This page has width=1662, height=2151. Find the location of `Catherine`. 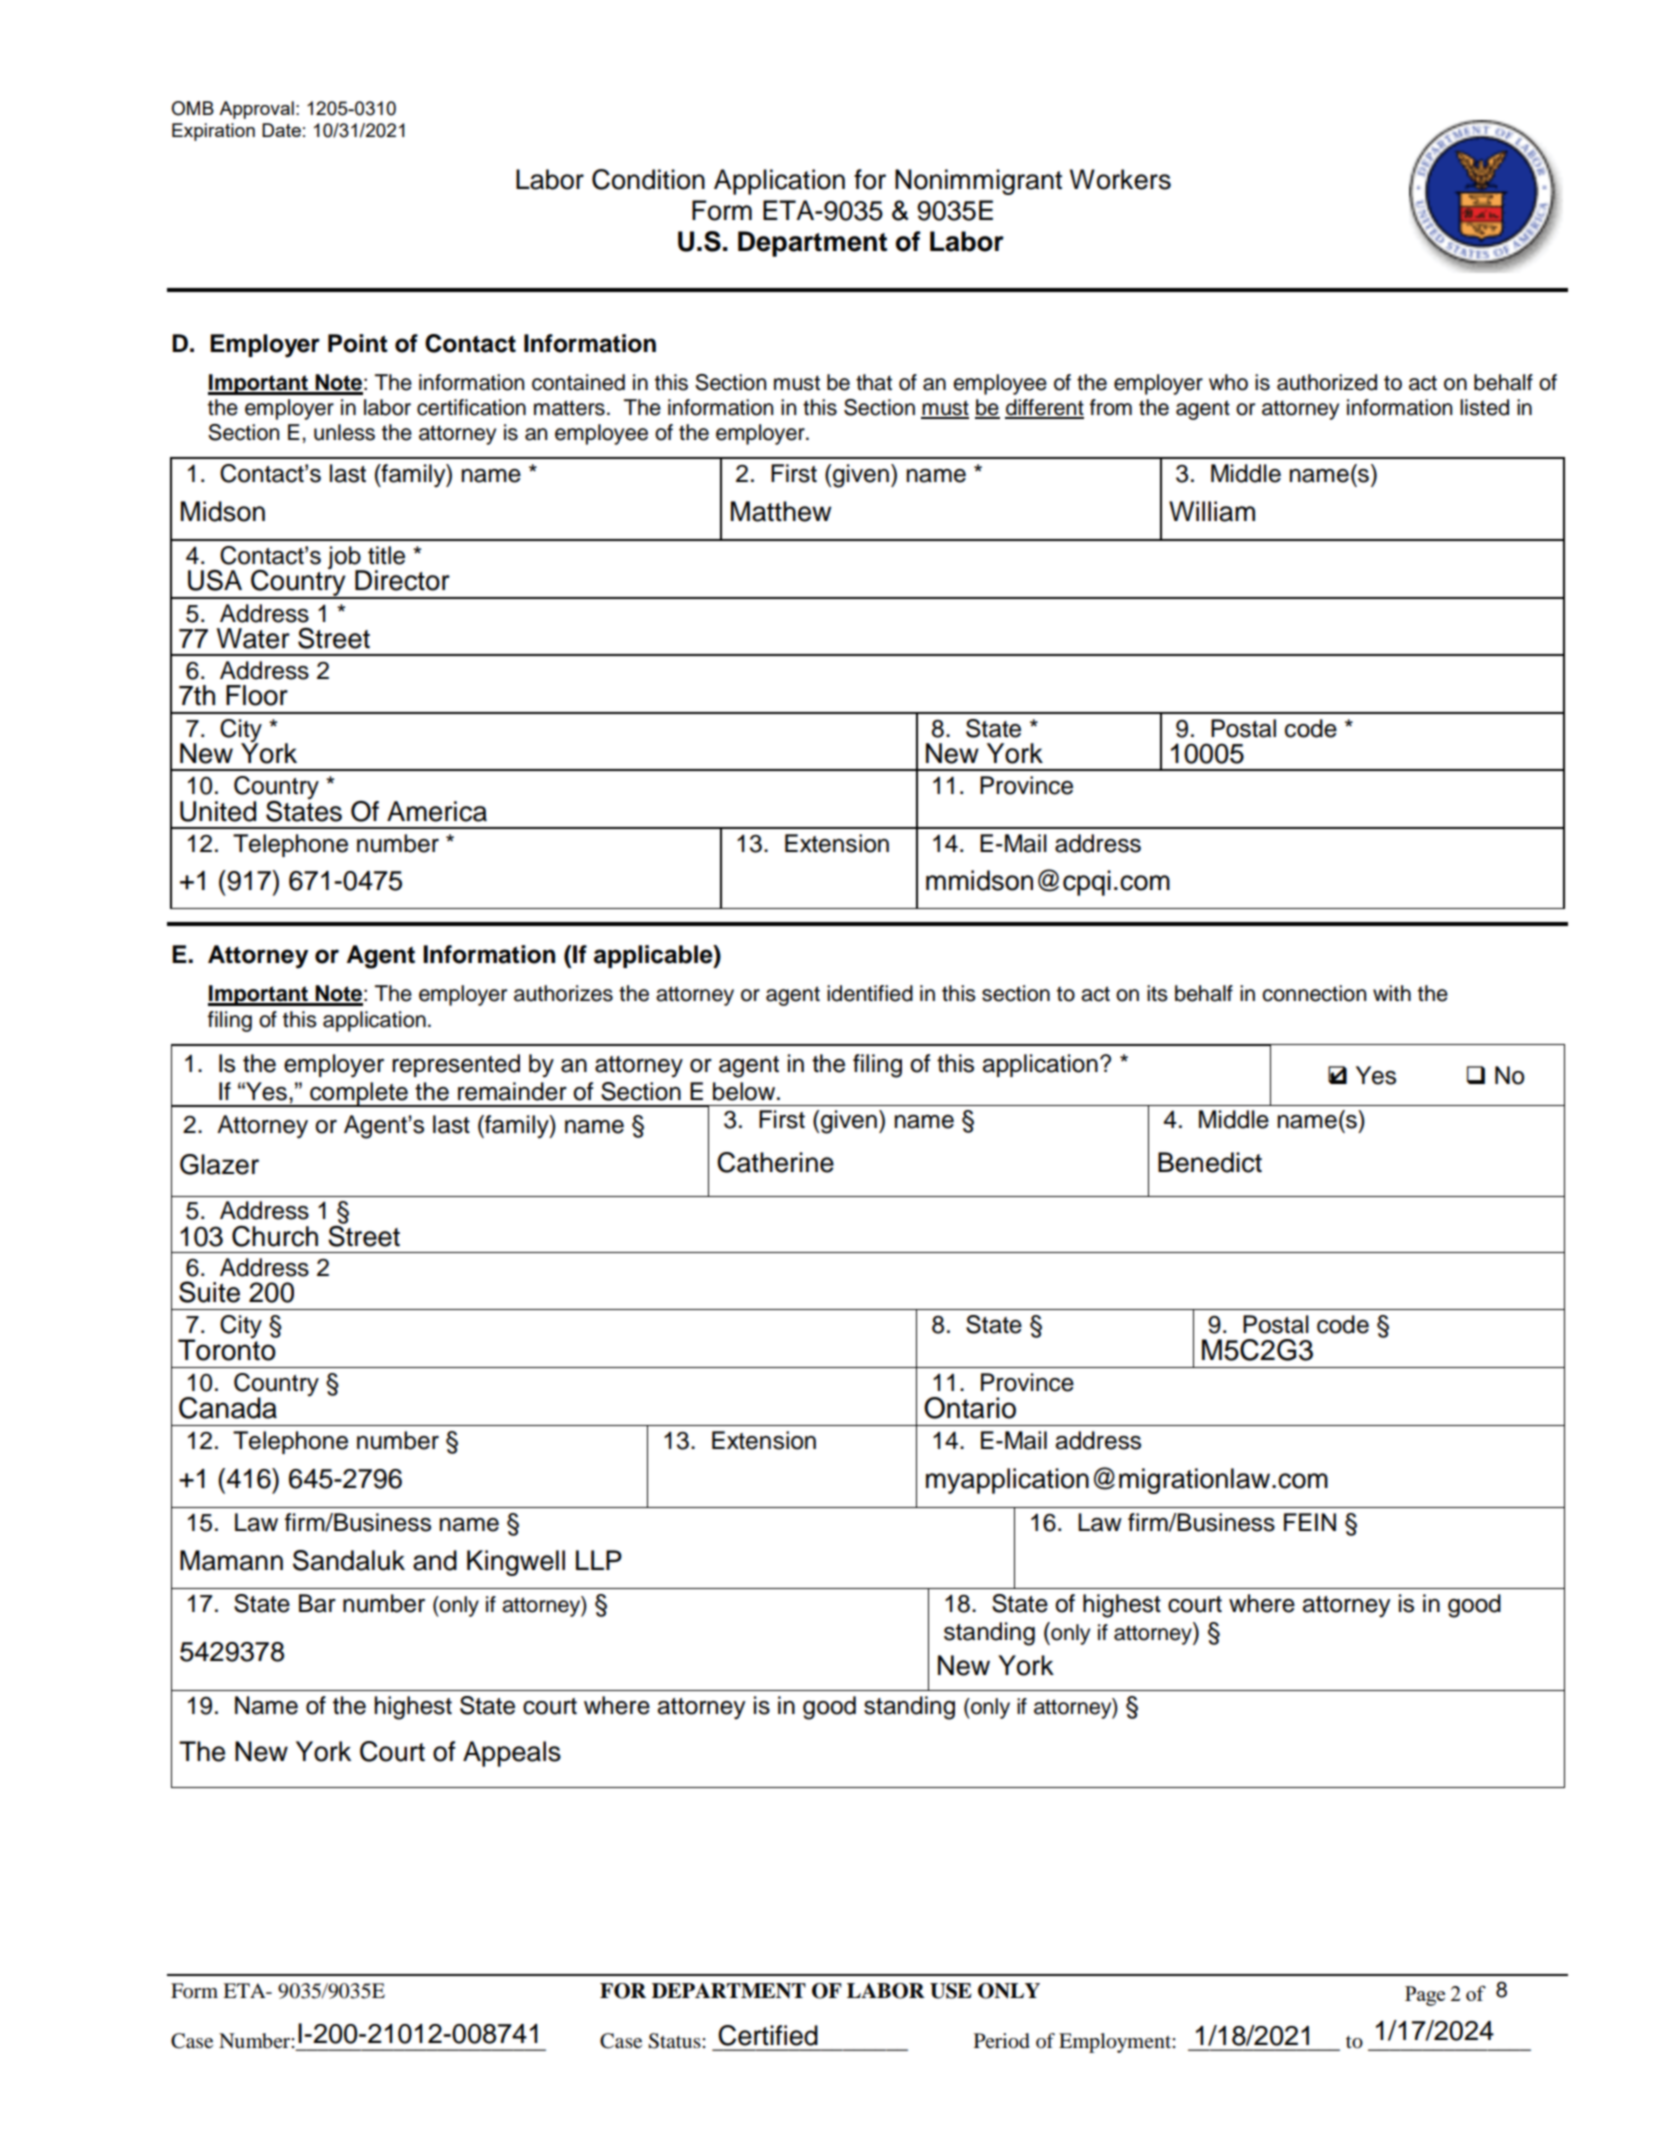

Catherine is located at coordinates (775, 1162).
